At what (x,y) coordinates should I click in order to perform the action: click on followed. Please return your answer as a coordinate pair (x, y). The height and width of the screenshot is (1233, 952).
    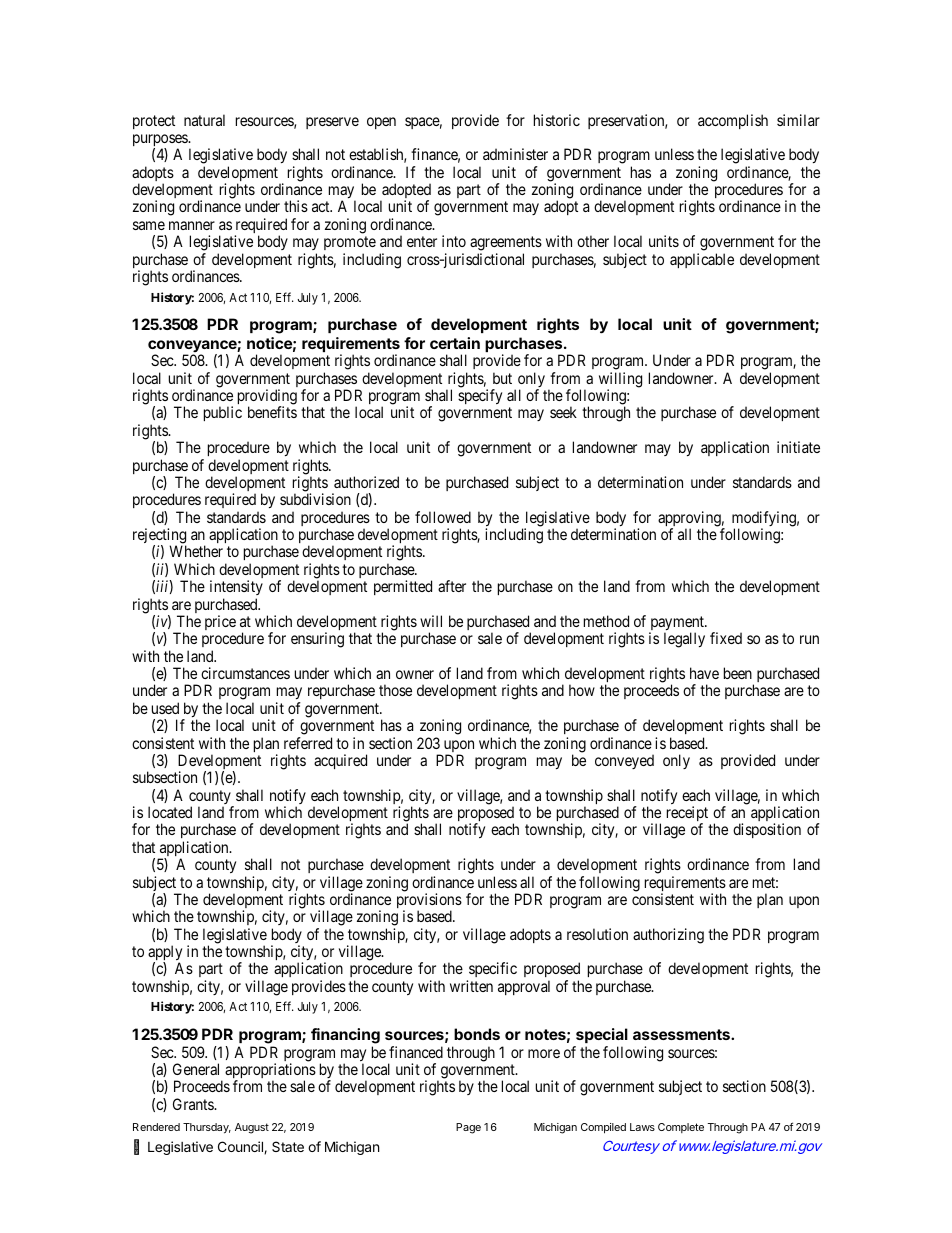
    Looking at the image, I should click on (443, 517).
